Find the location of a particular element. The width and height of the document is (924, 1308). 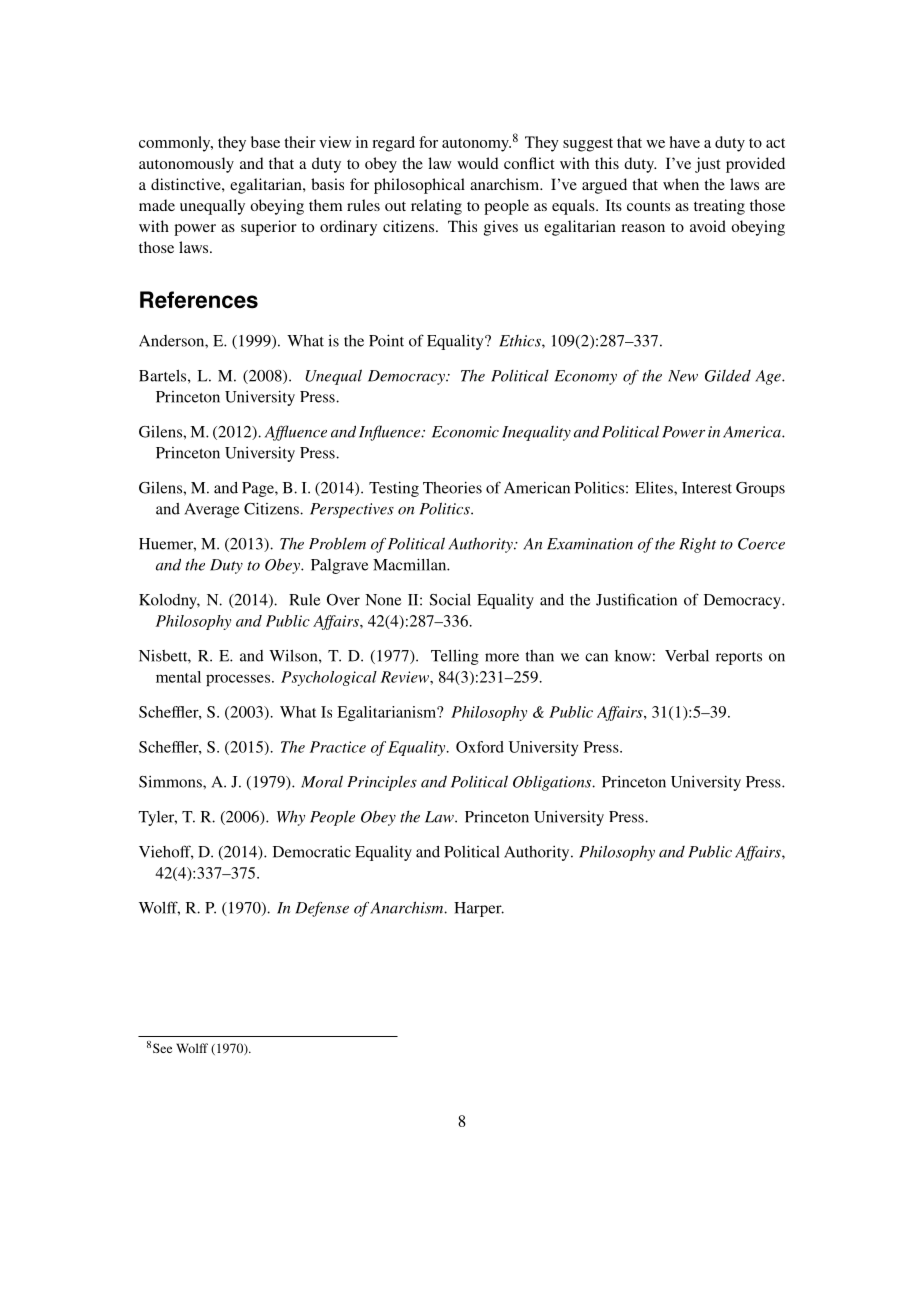

Average is located at coordinates (212, 510).
